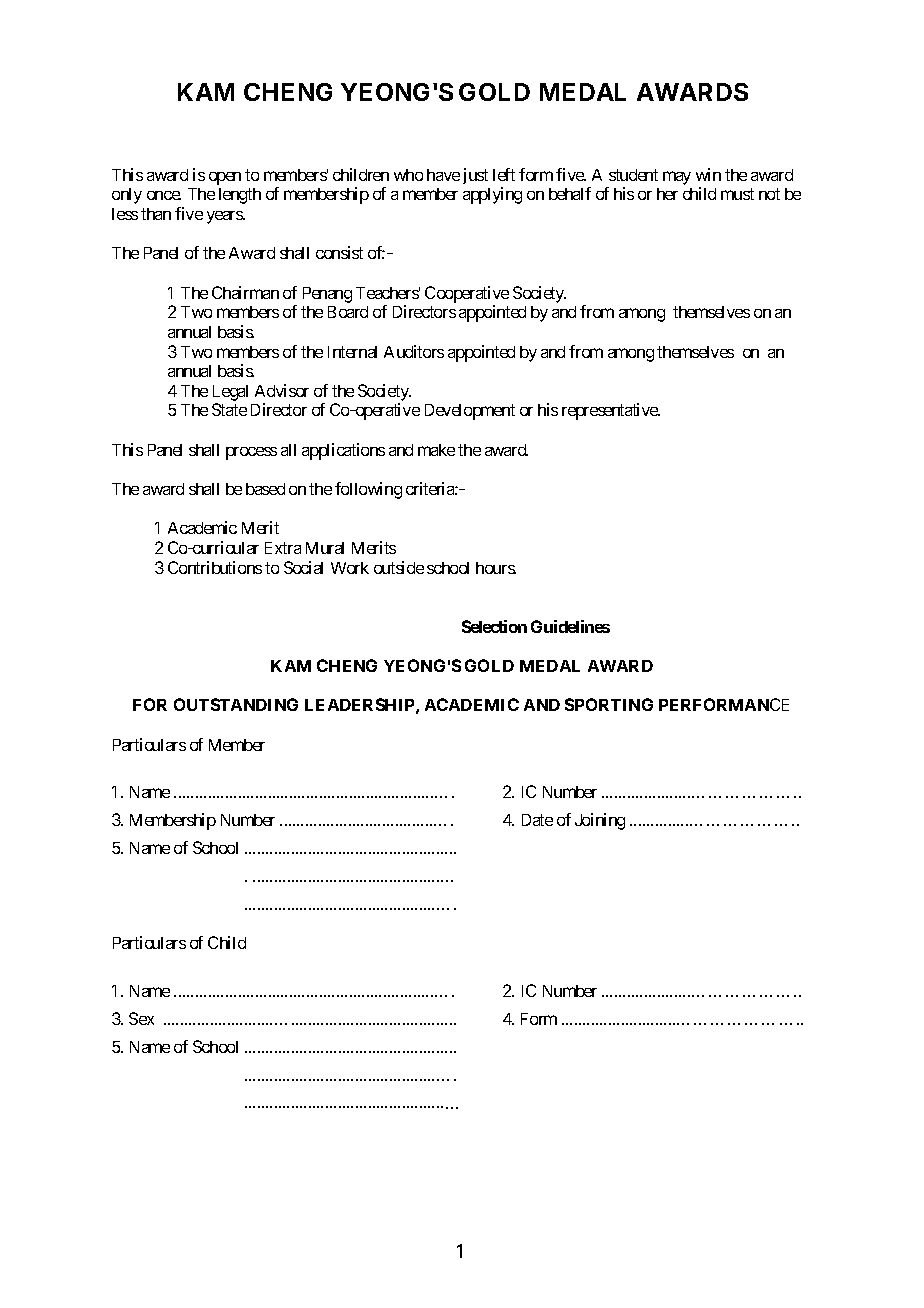 The width and height of the image is (924, 1308). I want to click on Development, so click(470, 412).
